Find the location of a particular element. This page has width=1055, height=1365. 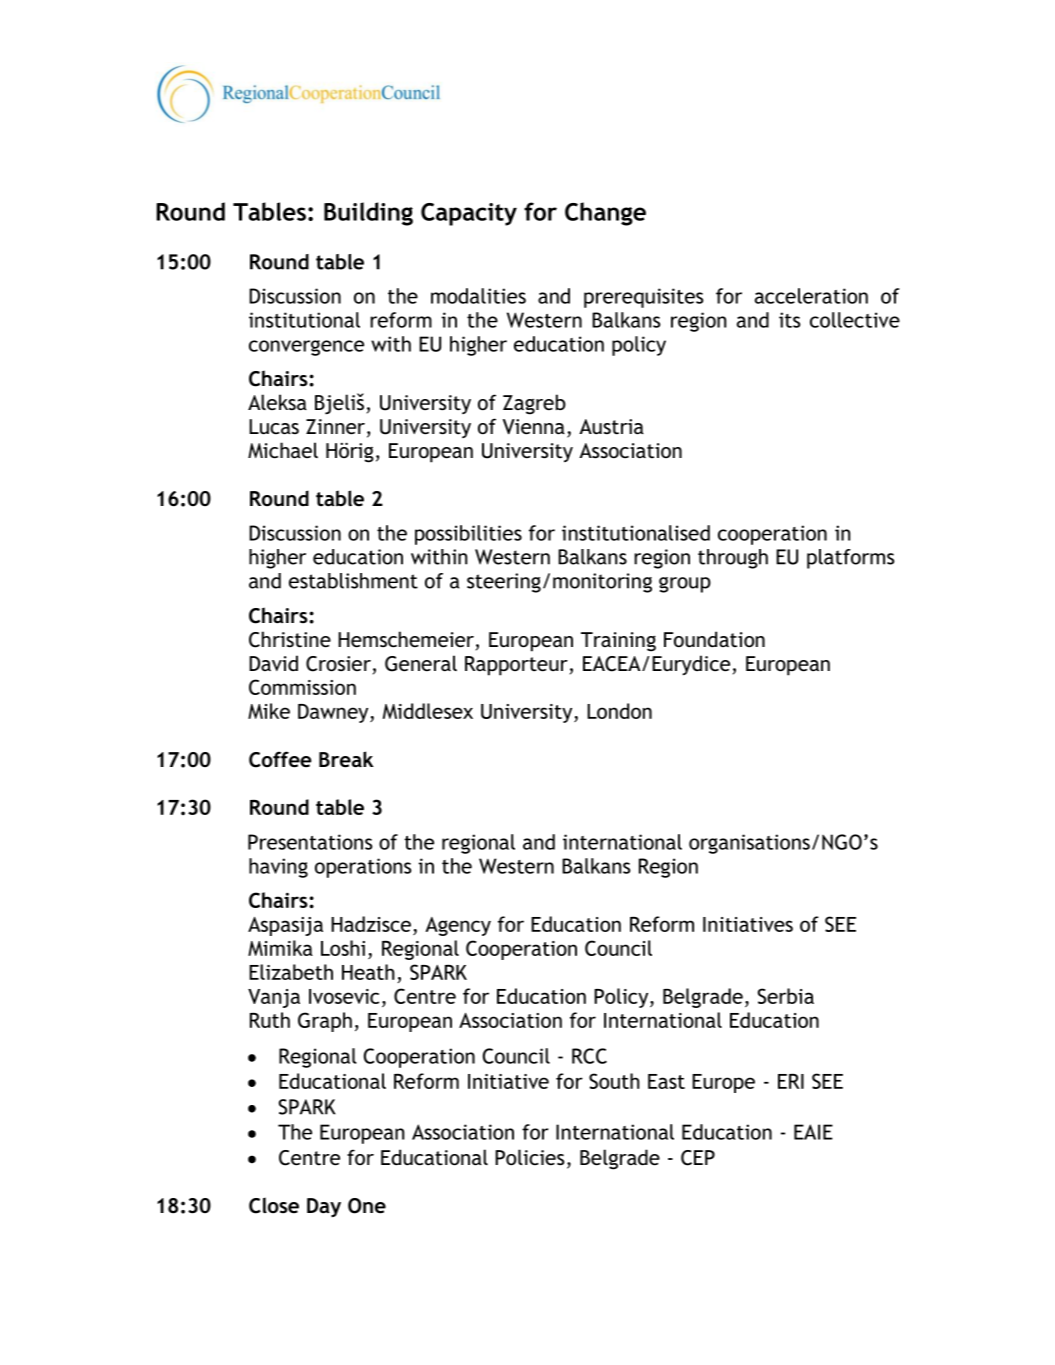

Serbia is located at coordinates (786, 996).
